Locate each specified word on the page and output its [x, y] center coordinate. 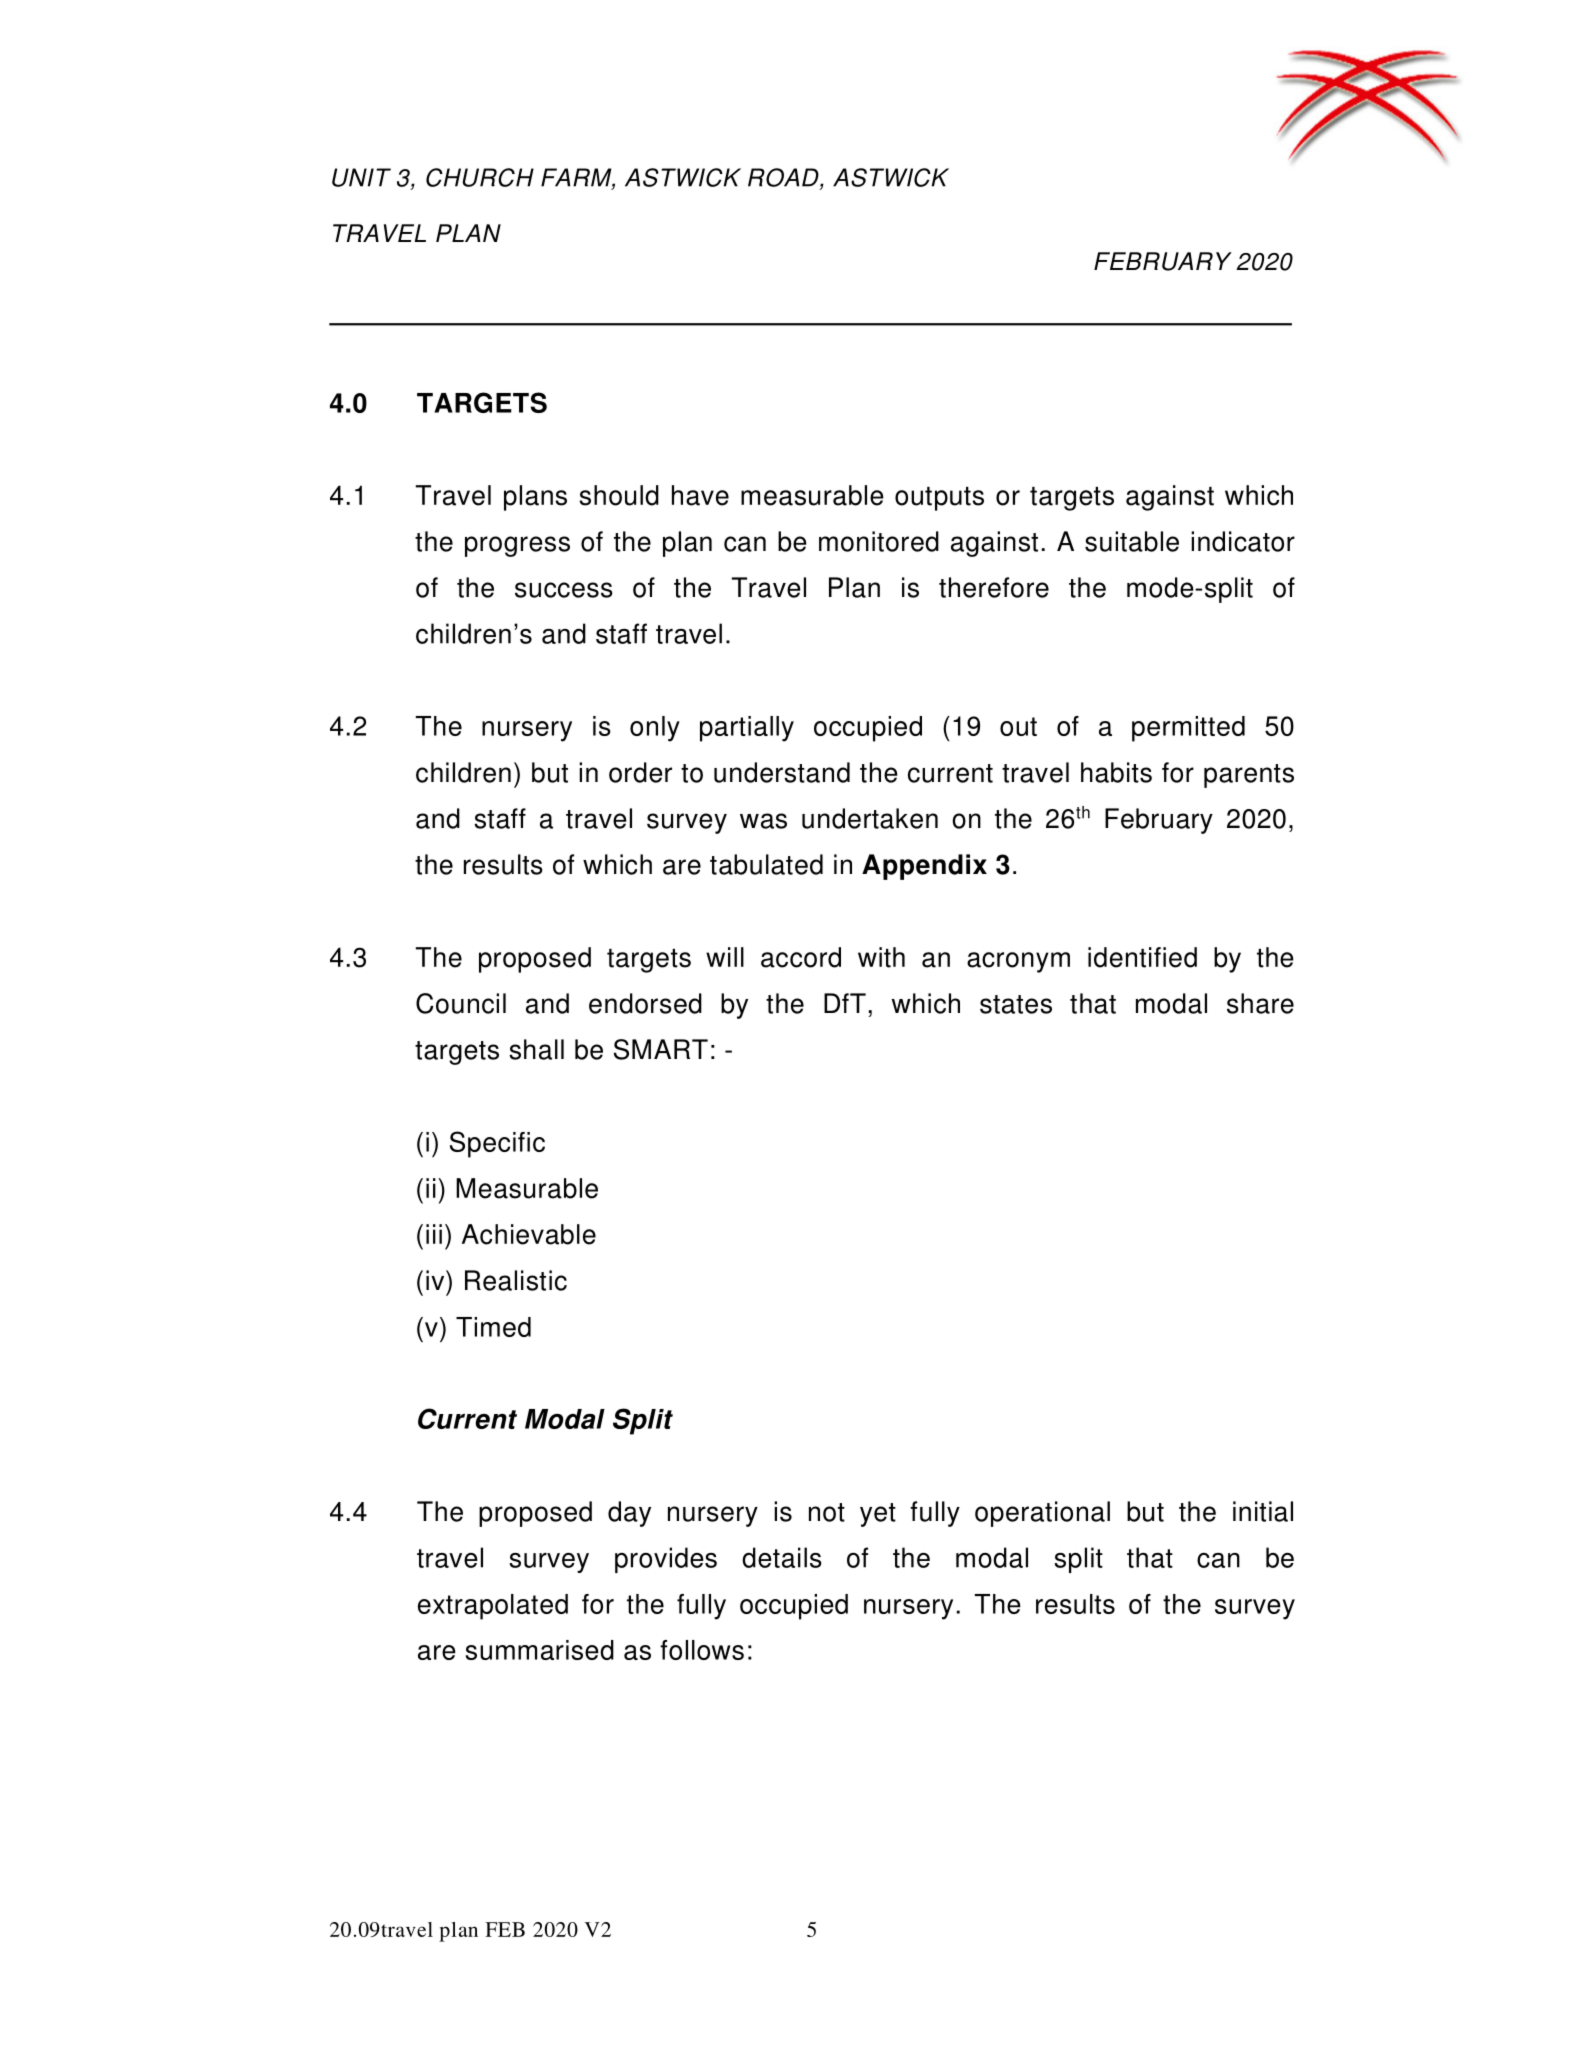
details [782, 1557]
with [881, 957]
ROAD [784, 178]
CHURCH [480, 177]
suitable [1132, 541]
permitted [1188, 729]
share [1260, 1003]
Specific [497, 1144]
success [564, 590]
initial [1263, 1511]
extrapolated [493, 1607]
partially [747, 729]
